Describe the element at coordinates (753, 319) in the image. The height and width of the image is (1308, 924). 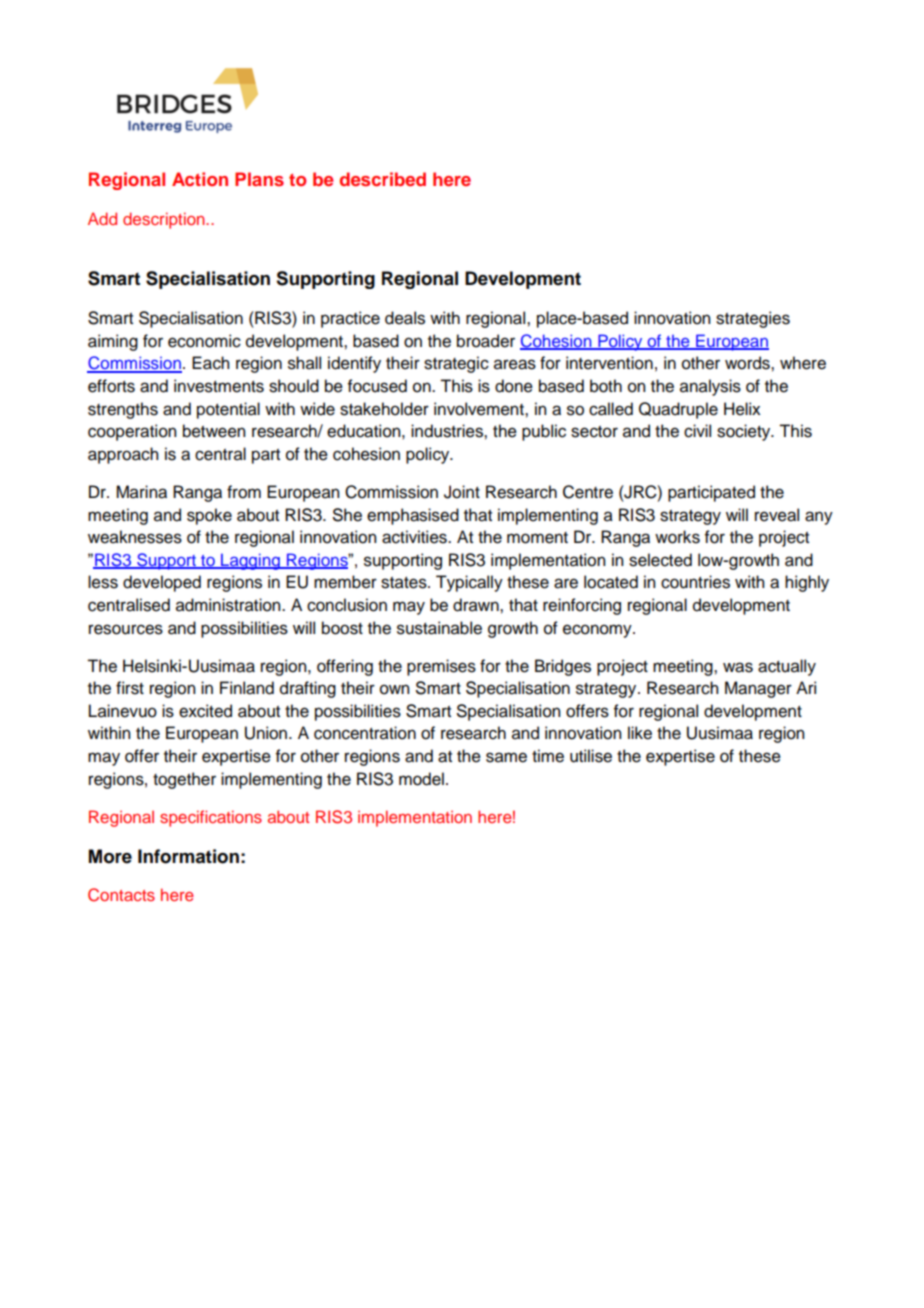
I see `strategies` at that location.
